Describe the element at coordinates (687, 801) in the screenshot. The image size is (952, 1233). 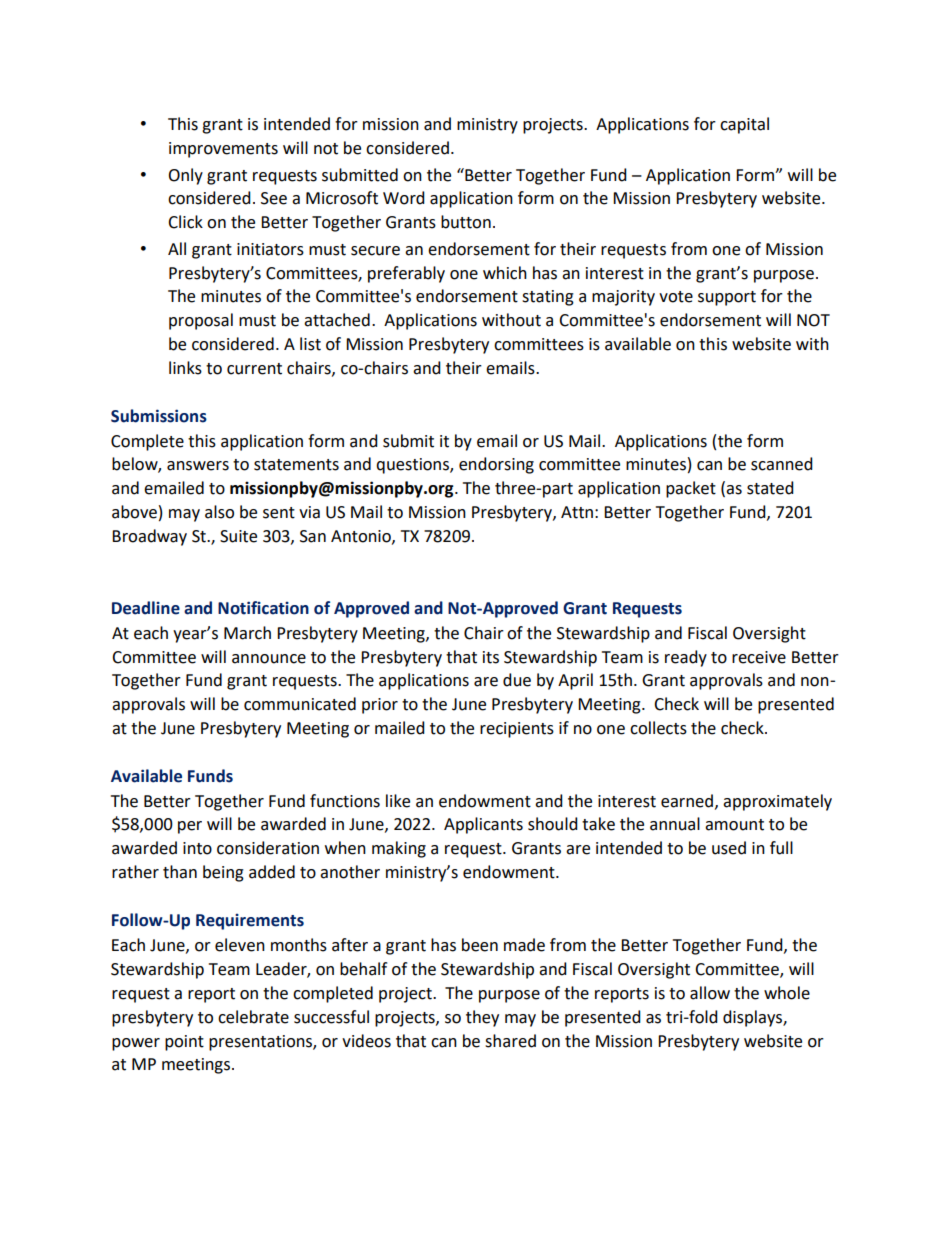
I see `earned` at that location.
